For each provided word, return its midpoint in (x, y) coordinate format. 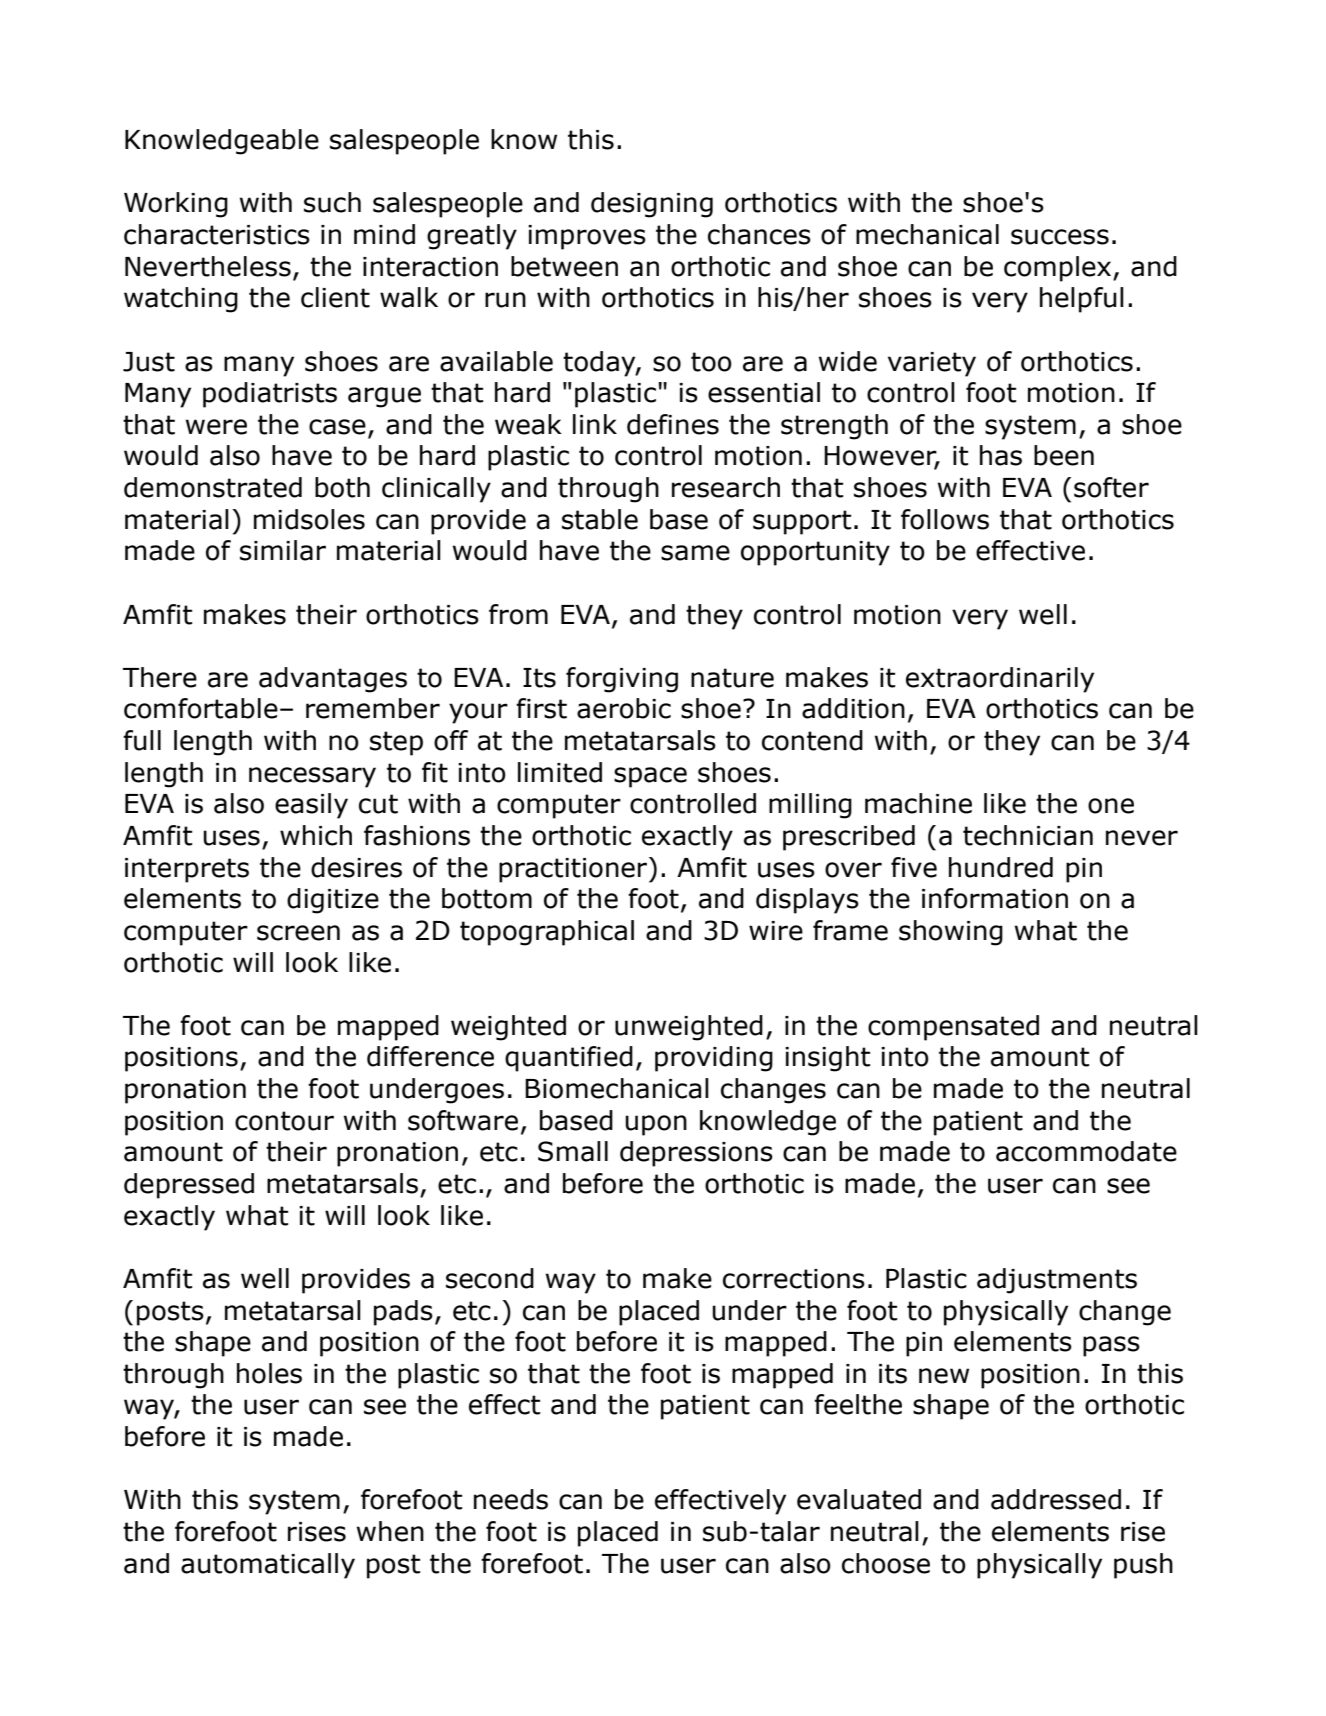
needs (511, 1499)
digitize (333, 901)
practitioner (574, 870)
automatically (268, 1566)
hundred (1001, 867)
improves (587, 237)
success (1060, 237)
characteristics (217, 234)
